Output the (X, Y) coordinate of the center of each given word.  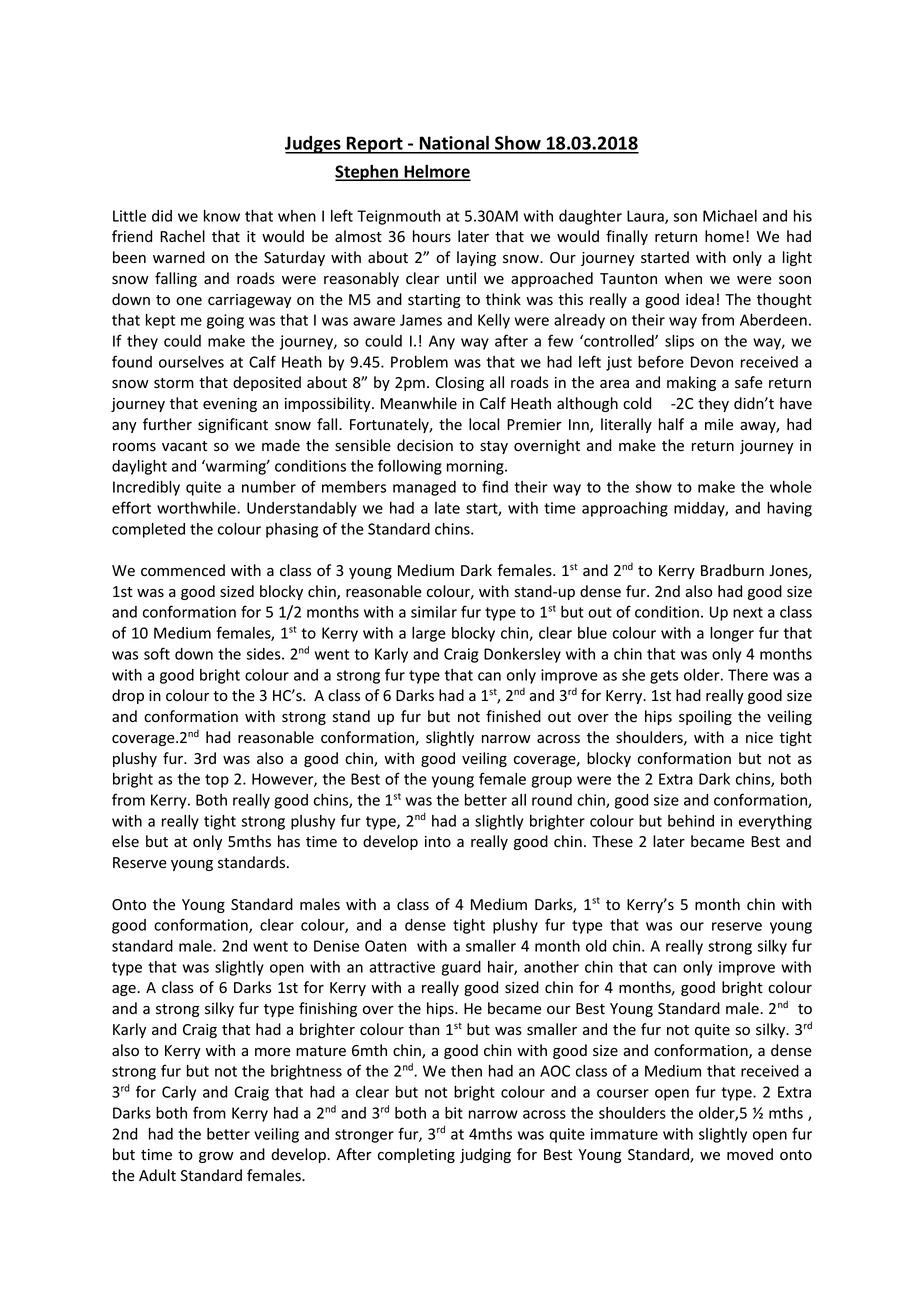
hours (432, 236)
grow (216, 1157)
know (222, 216)
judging (485, 1155)
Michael (730, 216)
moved (750, 1154)
